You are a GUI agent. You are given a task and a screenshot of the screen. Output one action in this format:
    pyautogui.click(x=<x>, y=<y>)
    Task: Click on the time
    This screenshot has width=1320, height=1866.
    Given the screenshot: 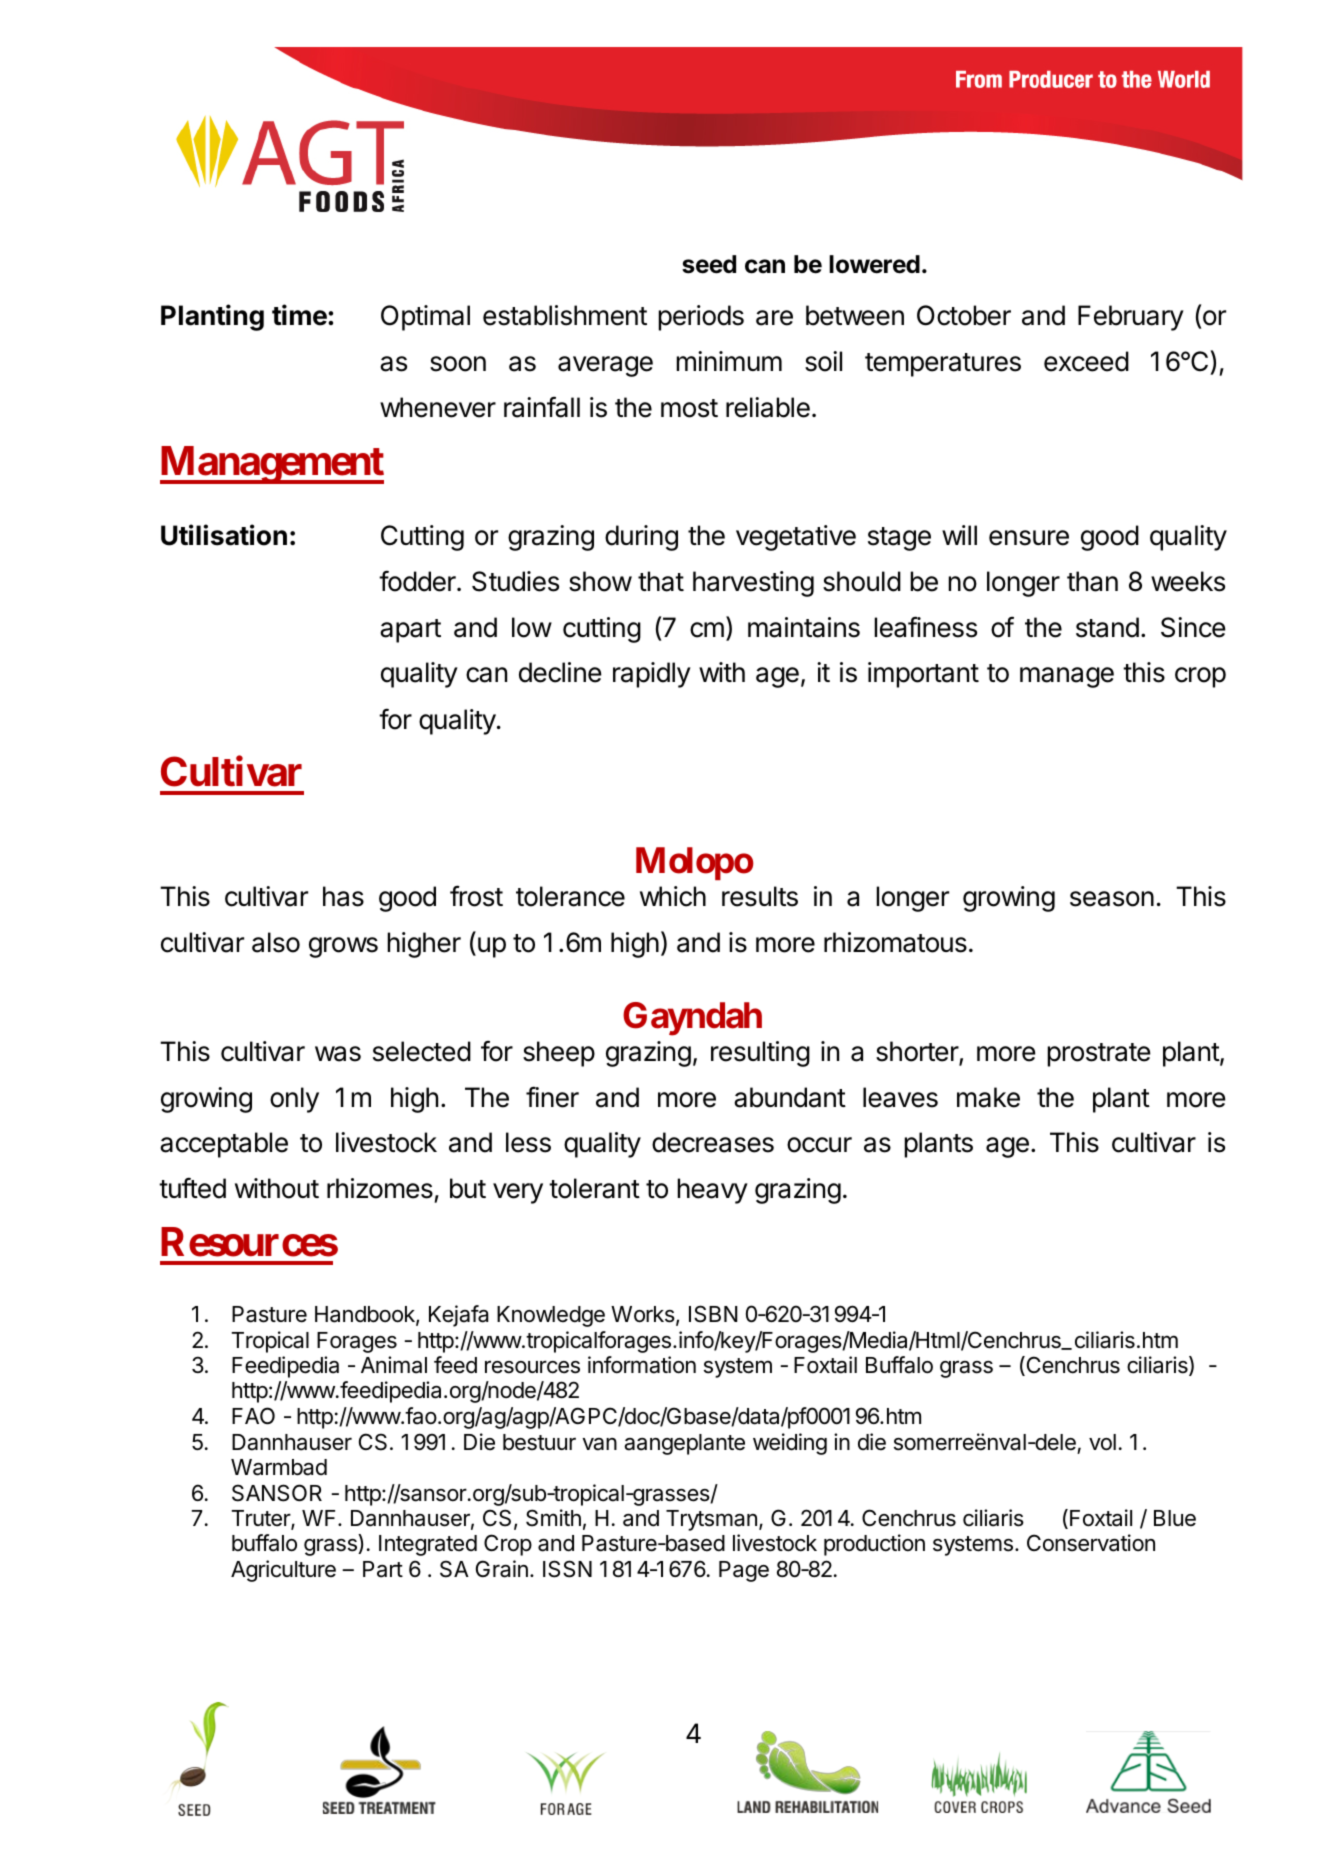 What is the action you would take?
    pyautogui.click(x=300, y=315)
